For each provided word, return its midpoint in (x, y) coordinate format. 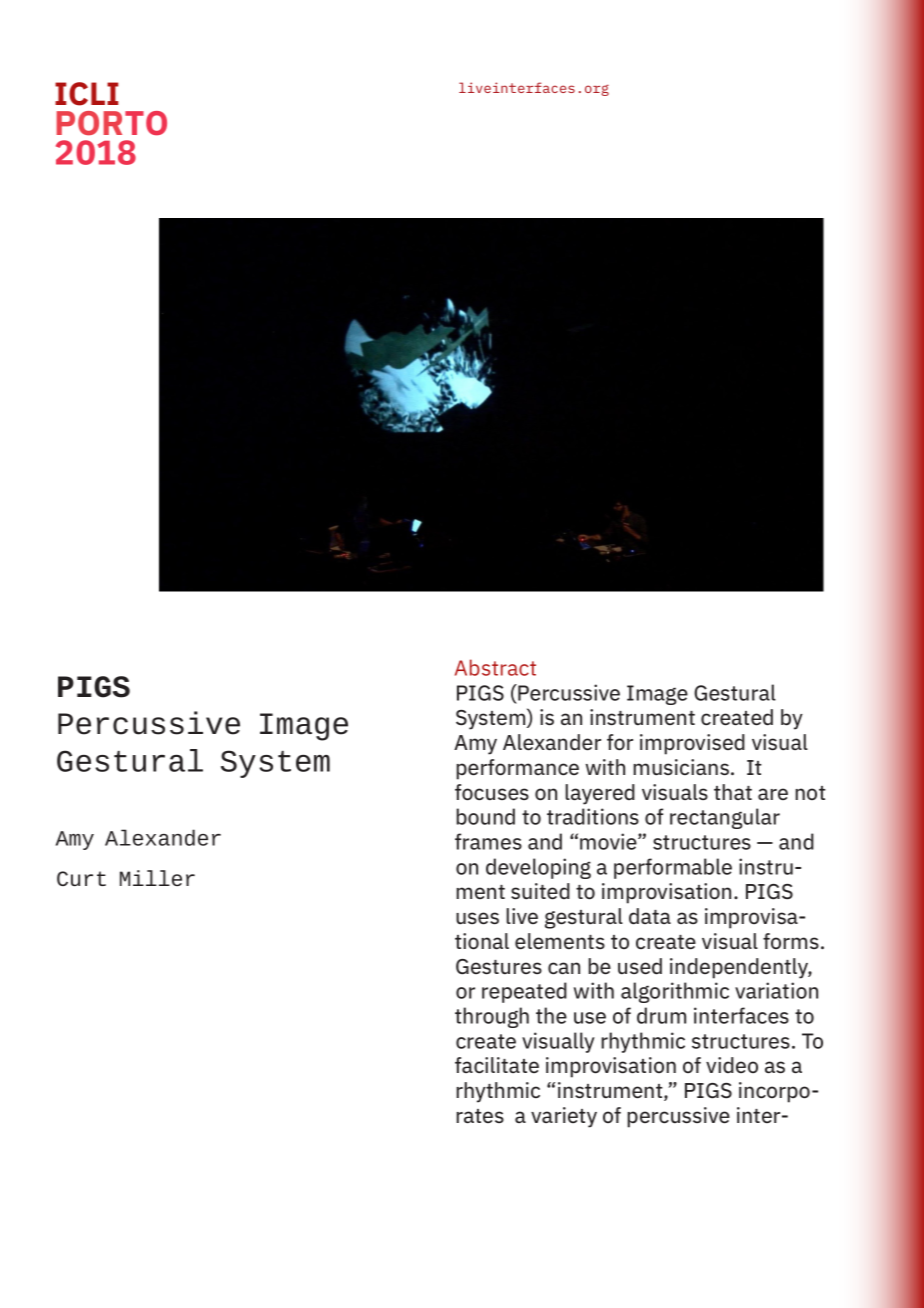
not (810, 793)
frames (488, 841)
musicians (681, 767)
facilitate (497, 1065)
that (733, 792)
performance (517, 769)
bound (485, 816)
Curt (81, 878)
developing (538, 868)
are (773, 794)
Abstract (495, 667)
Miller (157, 878)
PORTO (111, 123)
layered (600, 794)
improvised (692, 744)
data (650, 916)
